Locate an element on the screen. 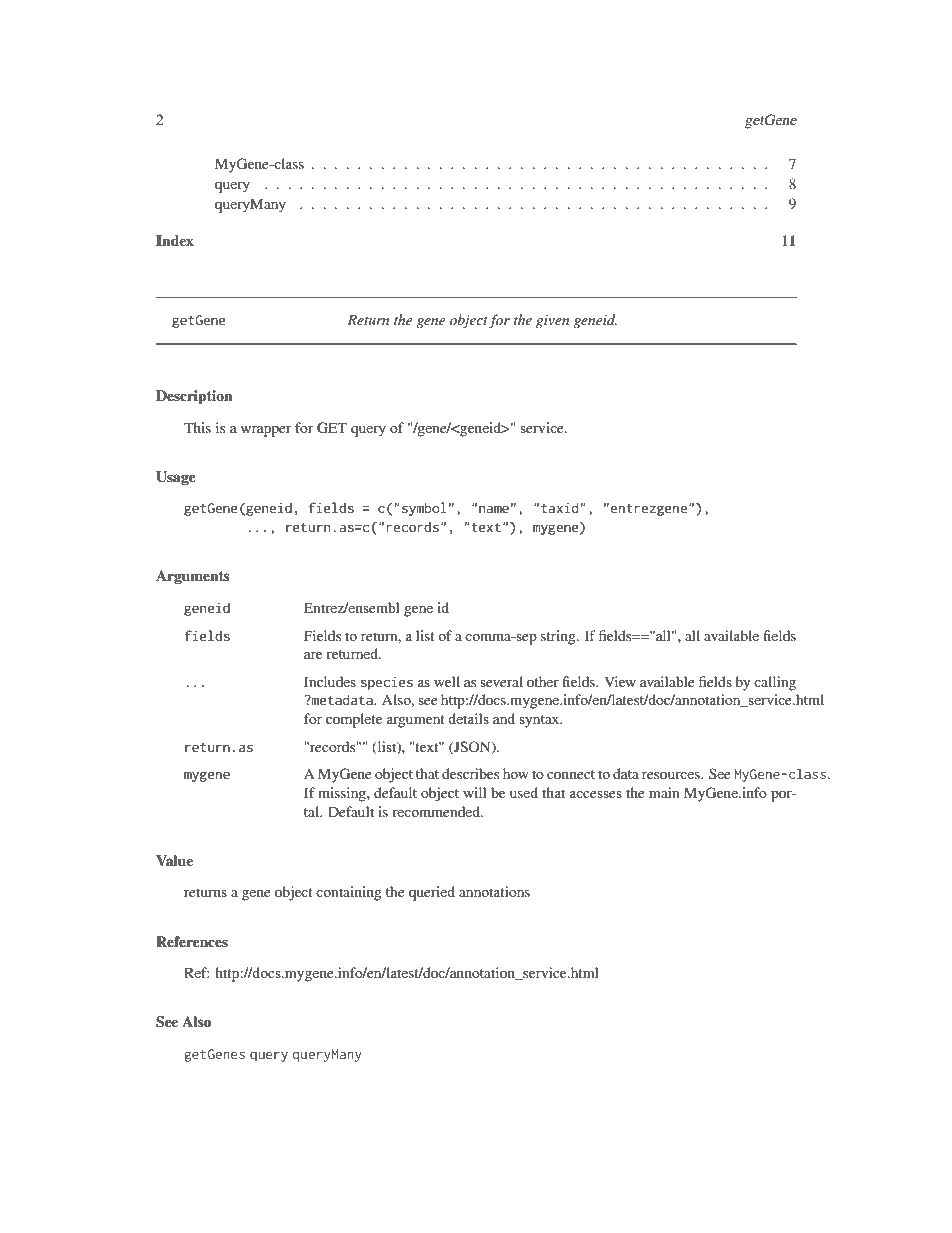 This screenshot has height=1233, width=952. string is located at coordinates (559, 637).
